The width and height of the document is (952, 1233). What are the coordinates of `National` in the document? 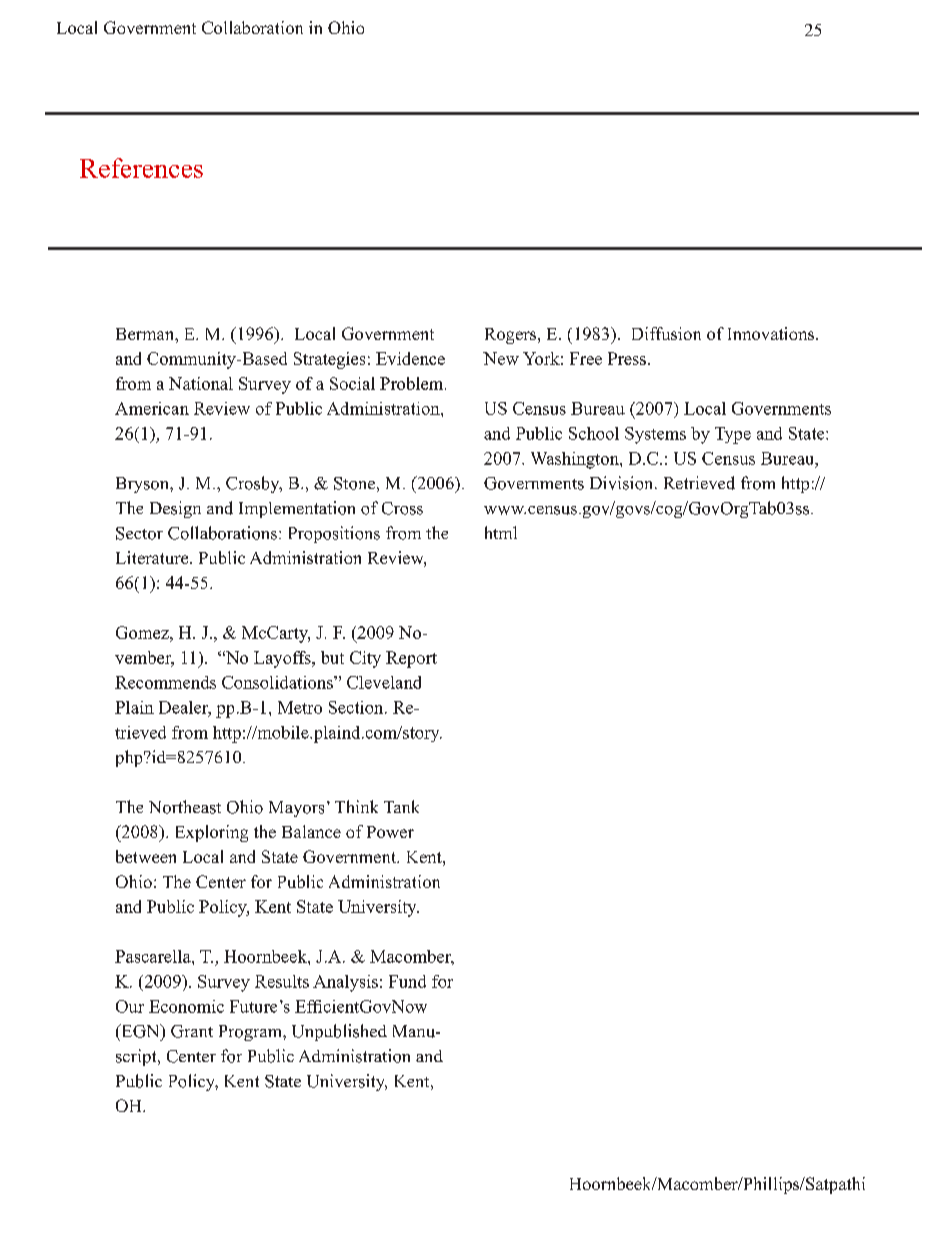 It's located at (201, 383).
